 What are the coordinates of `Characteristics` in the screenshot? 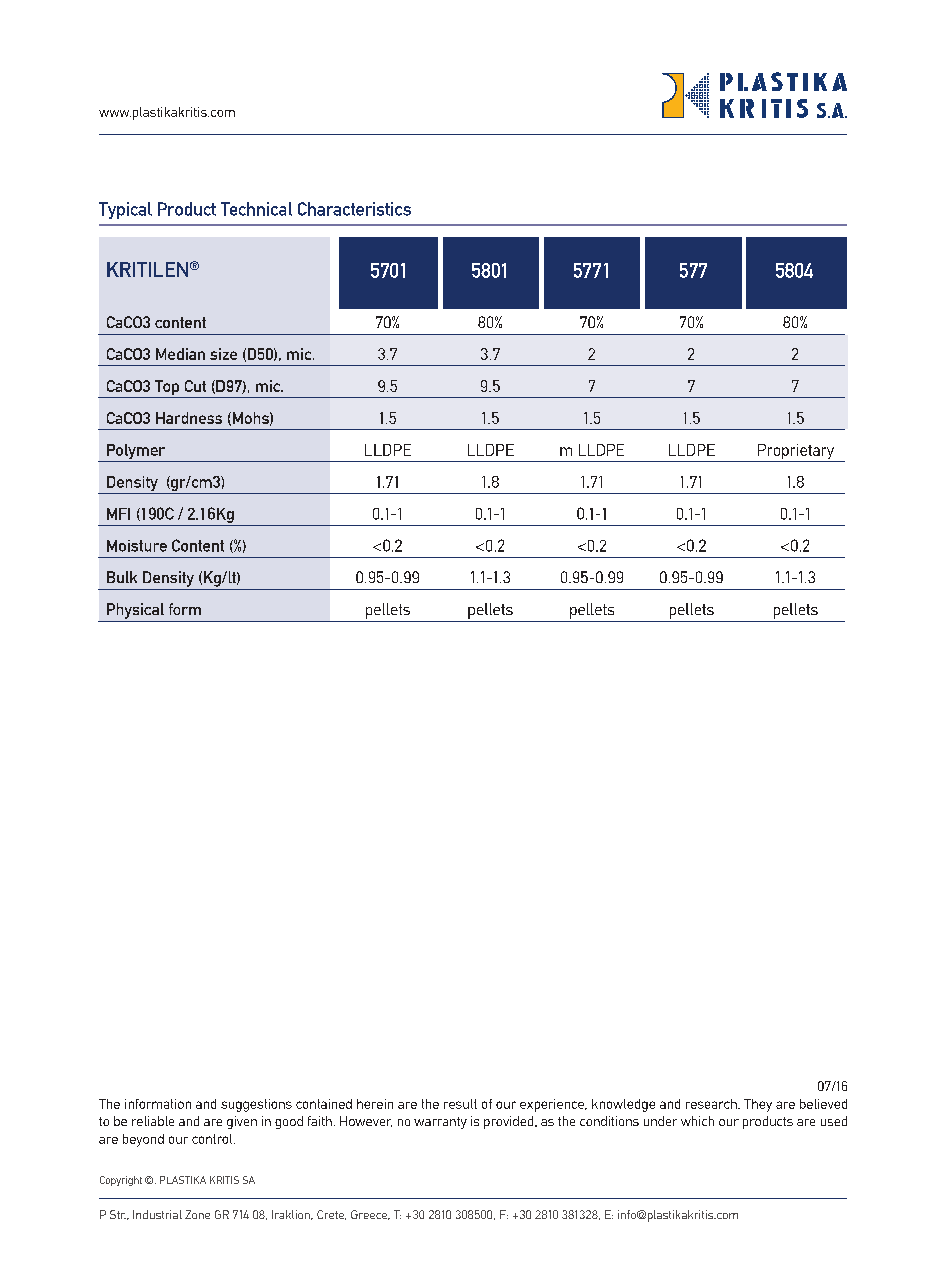 It's located at (354, 209).
